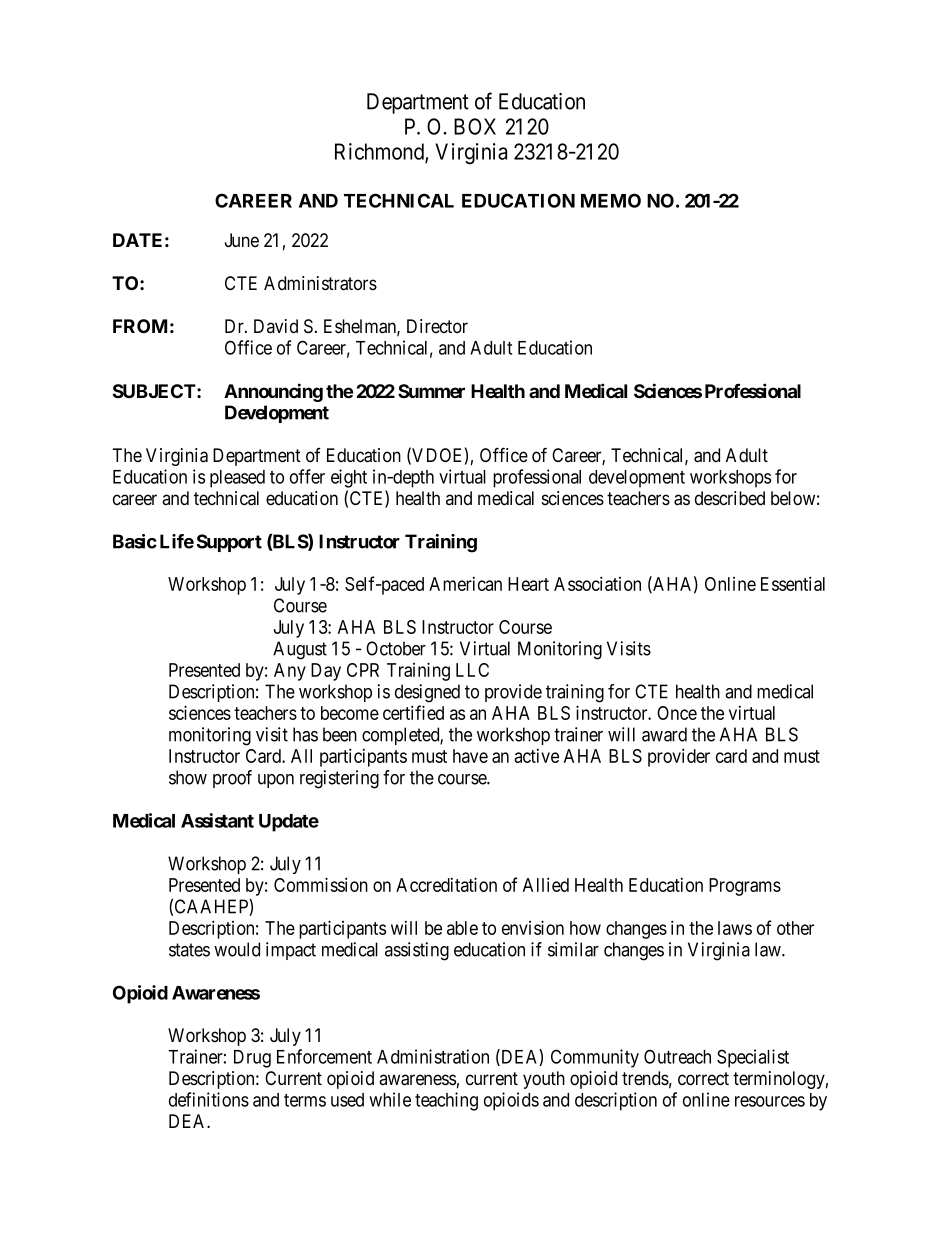 This page has width=952, height=1233. What do you see at coordinates (664, 734) in the page?
I see `award` at bounding box center [664, 734].
